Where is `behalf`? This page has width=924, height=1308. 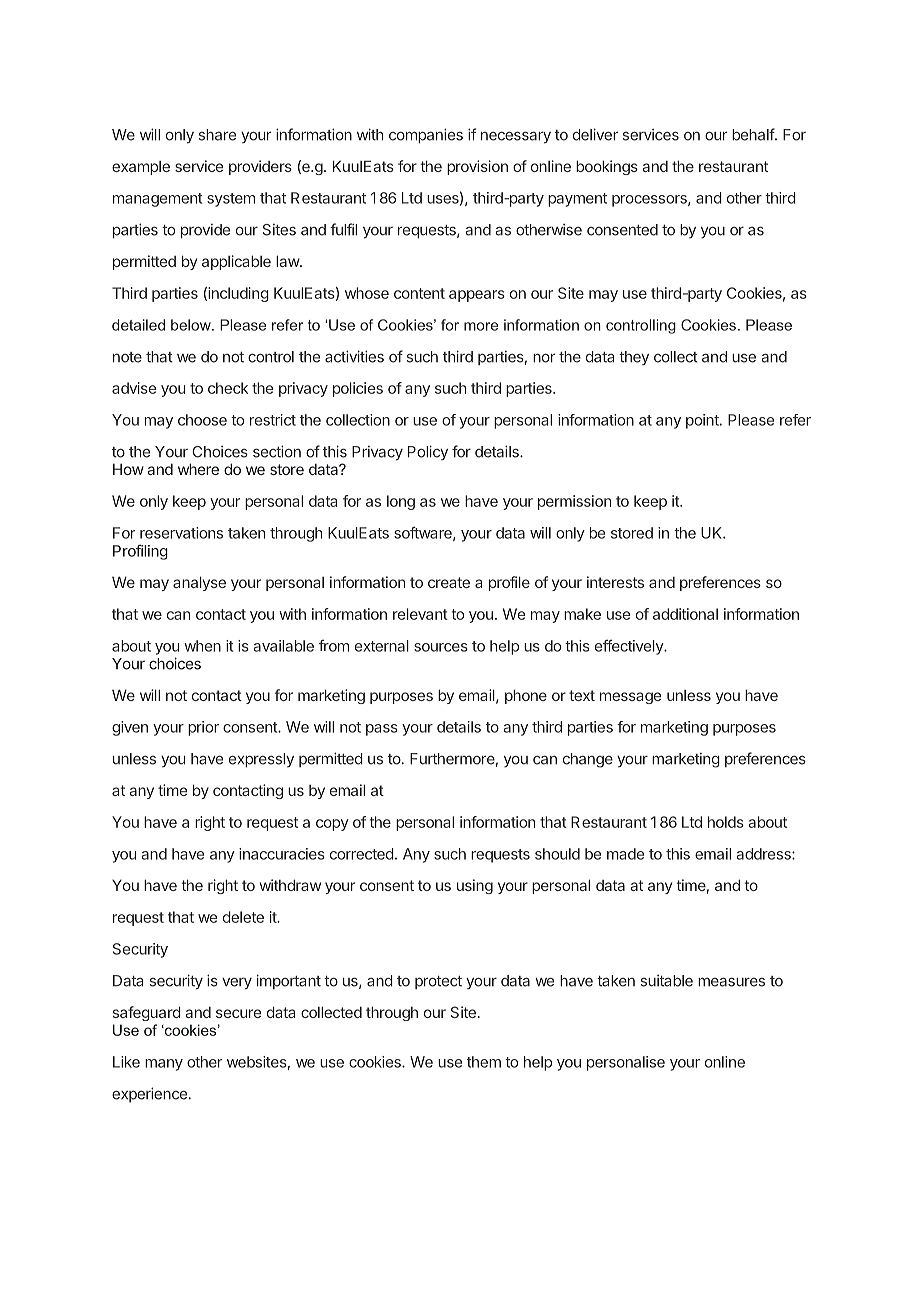 behalf is located at coordinates (754, 134).
